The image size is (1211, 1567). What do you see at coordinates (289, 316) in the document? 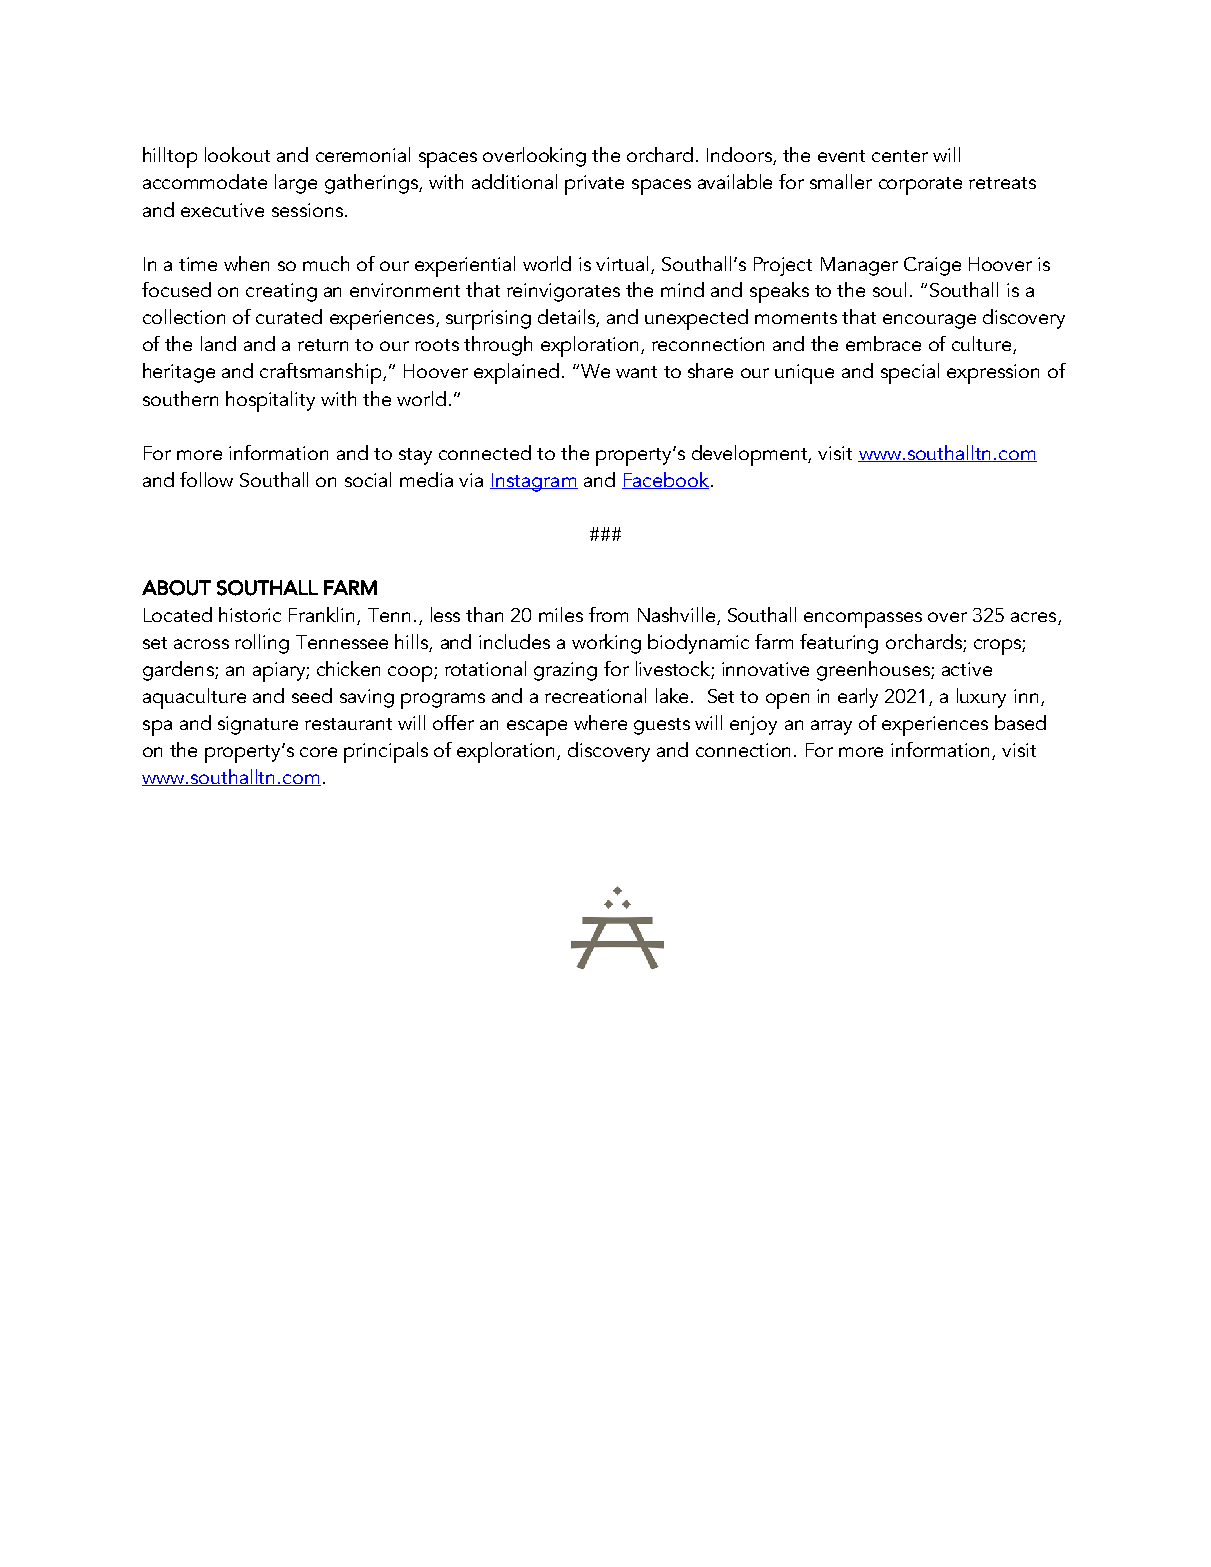
I see `curated` at bounding box center [289, 316].
